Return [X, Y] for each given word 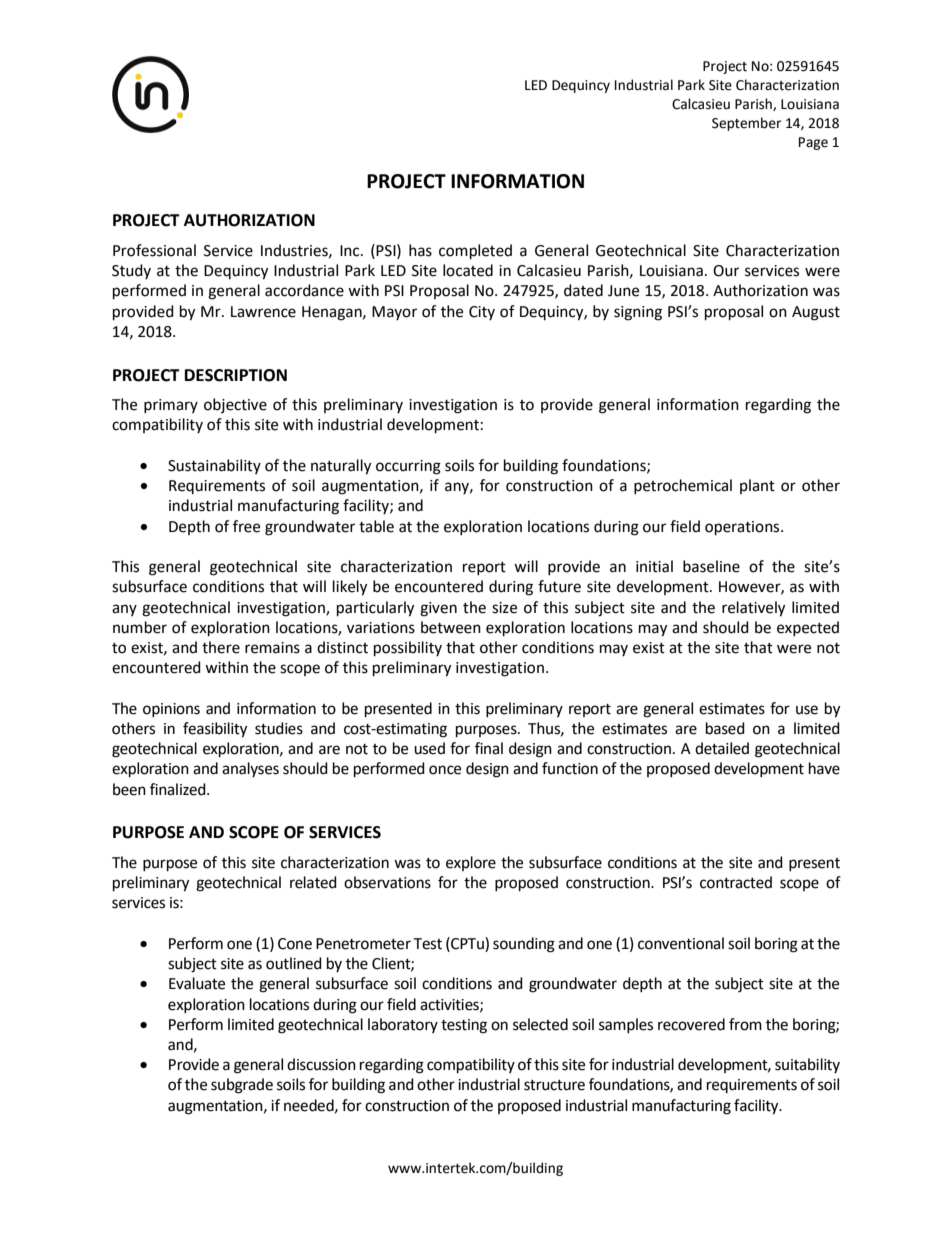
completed [475, 252]
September [746, 124]
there [221, 647]
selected [540, 1024]
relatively [753, 609]
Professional [154, 250]
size [504, 608]
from [745, 1024]
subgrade [242, 1086]
